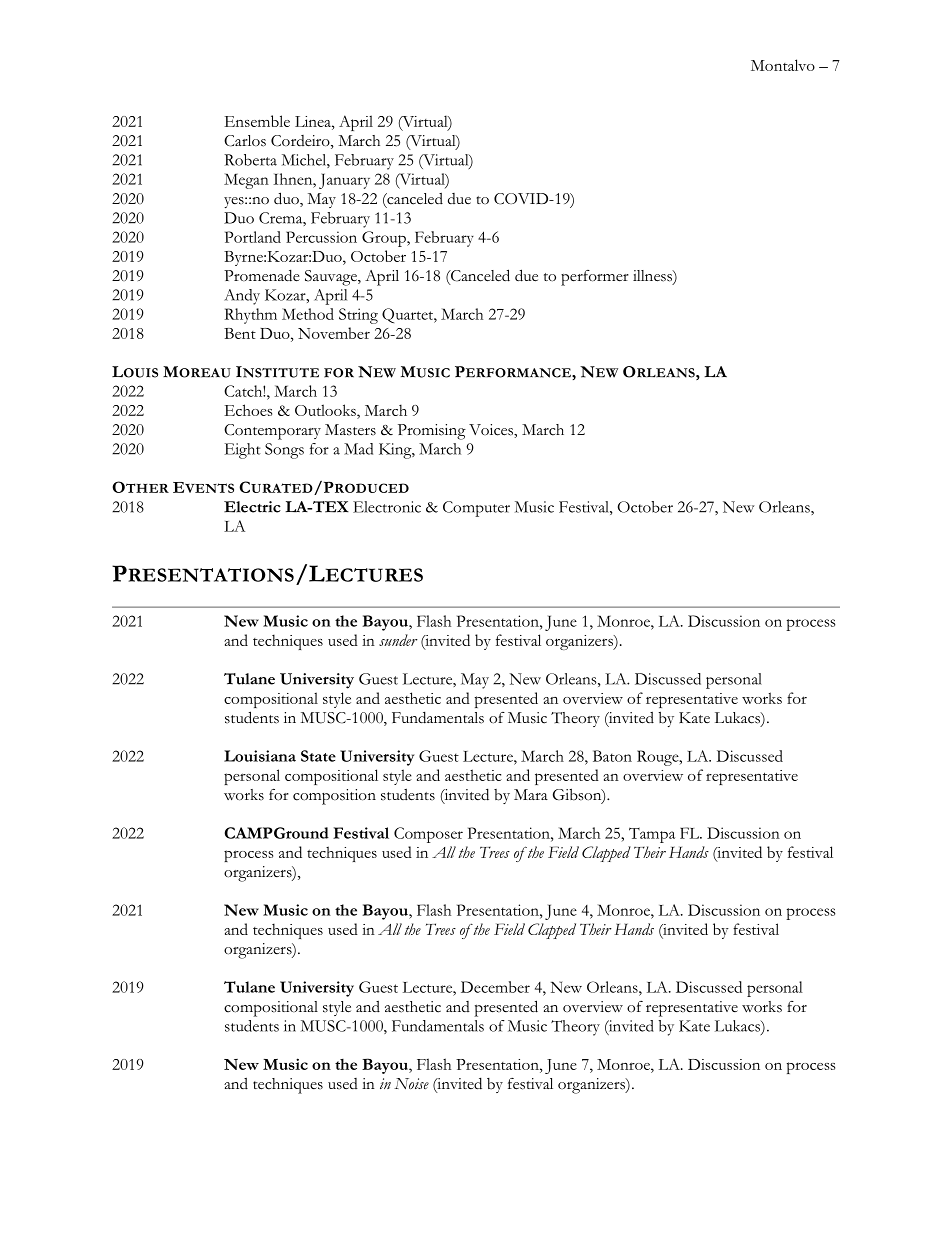 This image has height=1233, width=952. Describe the element at coordinates (432, 432) in the image. I see `Promising` at that location.
